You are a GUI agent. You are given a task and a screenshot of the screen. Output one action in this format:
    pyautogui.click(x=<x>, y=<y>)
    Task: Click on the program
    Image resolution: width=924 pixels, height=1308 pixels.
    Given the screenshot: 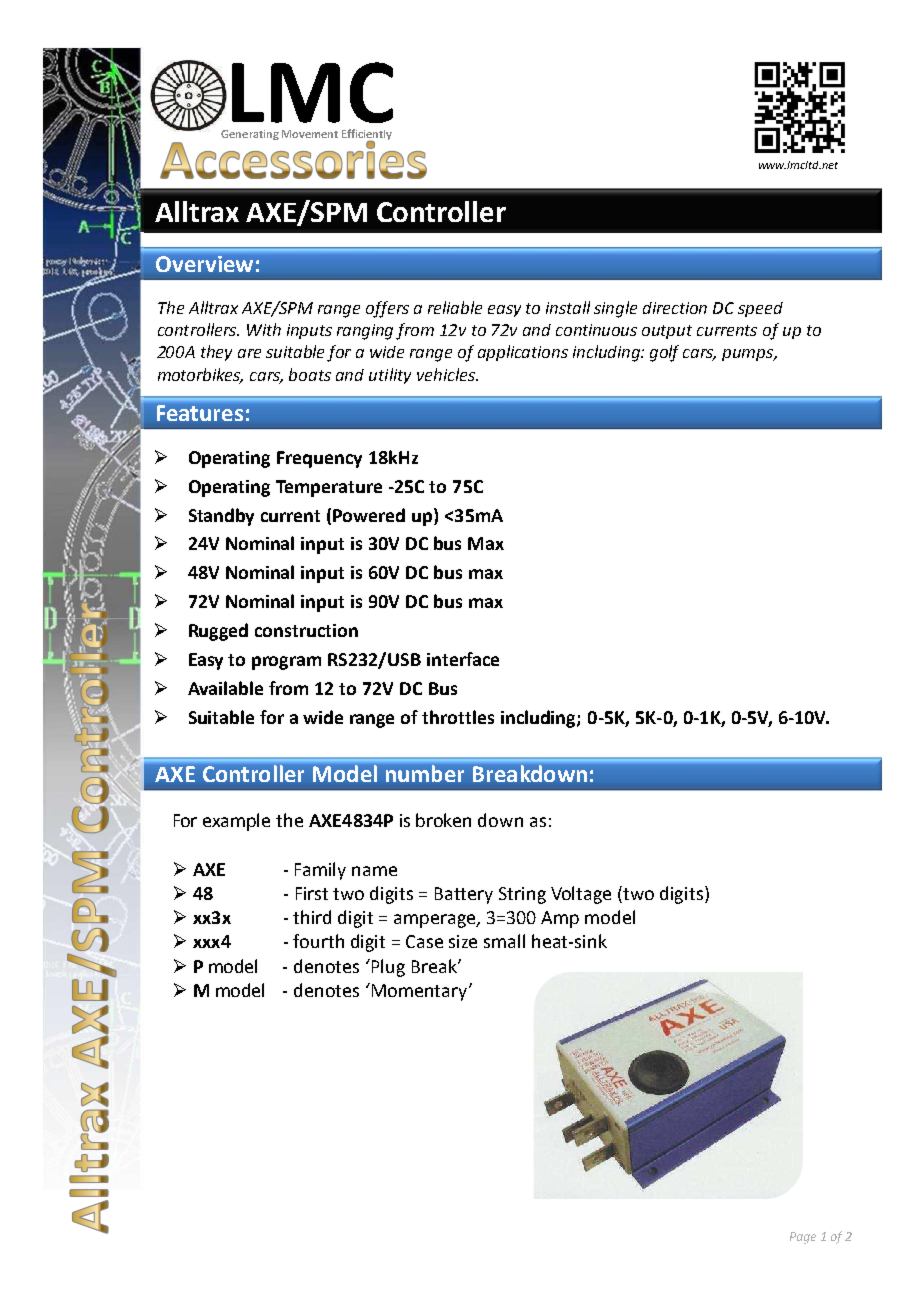 What is the action you would take?
    pyautogui.click(x=286, y=663)
